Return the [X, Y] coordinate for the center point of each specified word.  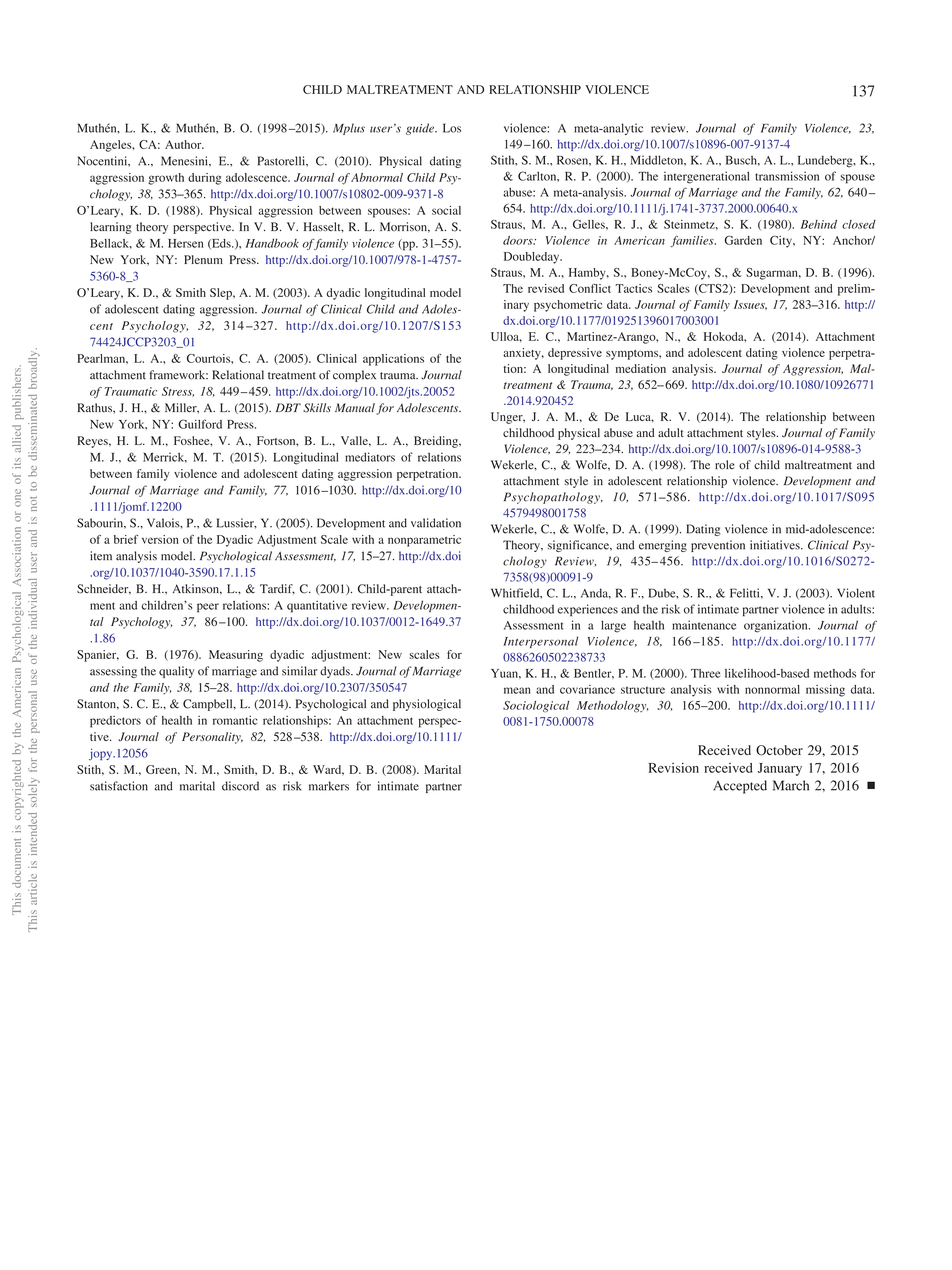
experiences [587, 610]
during [205, 179]
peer [208, 608]
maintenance [704, 625]
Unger [508, 418]
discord [240, 786]
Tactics [633, 288]
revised [546, 288]
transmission [787, 176]
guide [421, 129]
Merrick [165, 457]
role [725, 465]
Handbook [272, 243]
